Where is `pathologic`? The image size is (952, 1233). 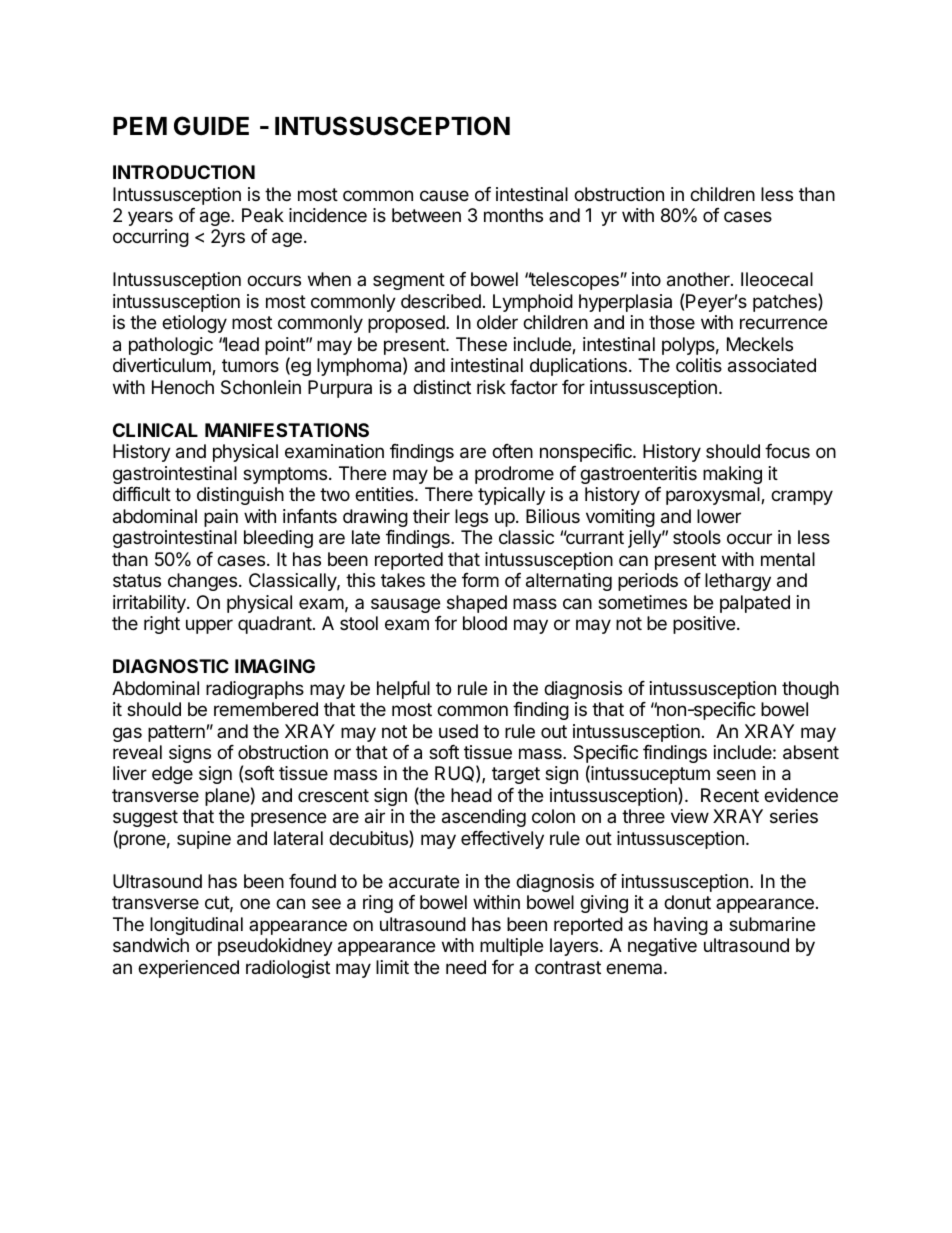
pathologic is located at coordinates (171, 346).
